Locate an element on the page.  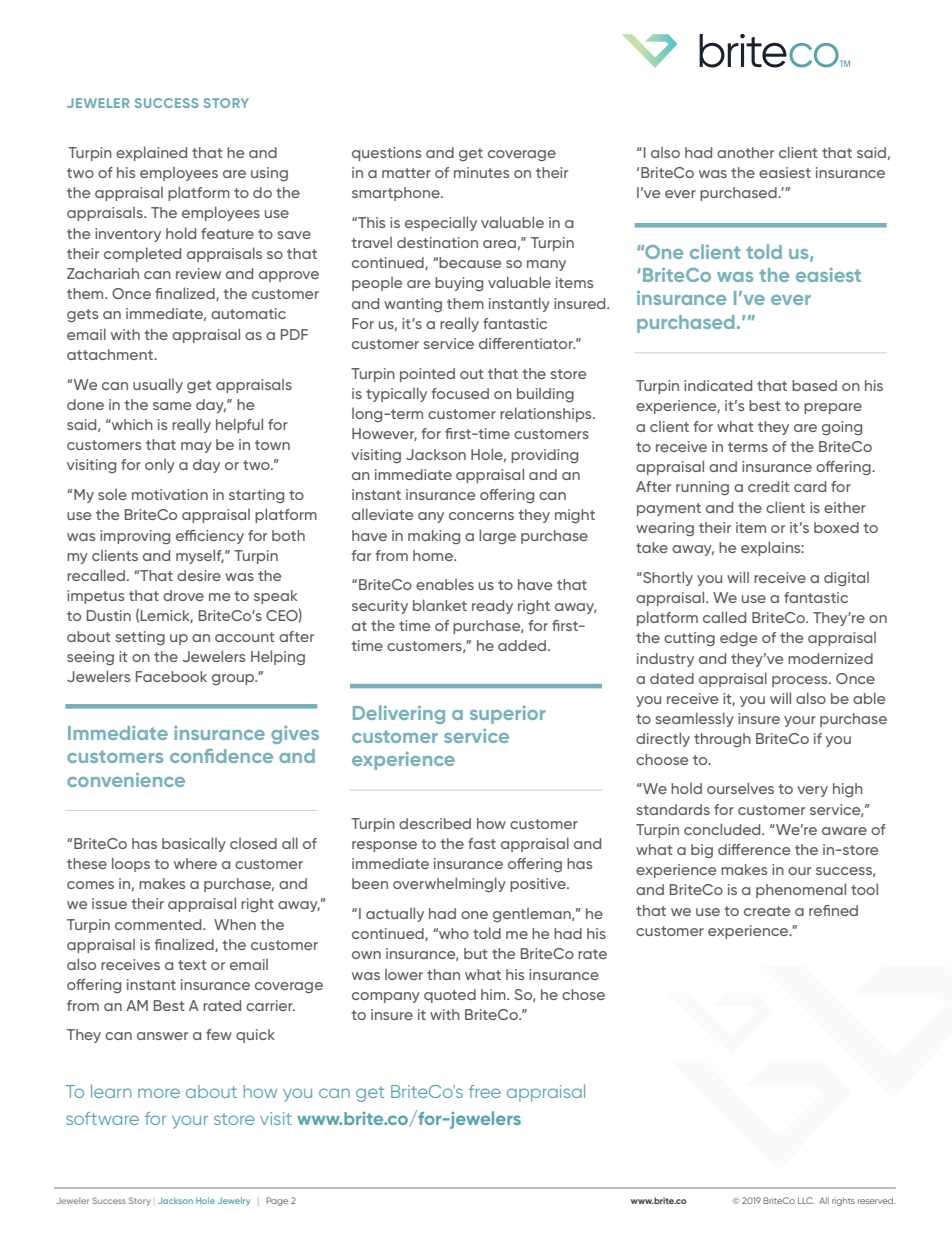
desire is located at coordinates (199, 575).
